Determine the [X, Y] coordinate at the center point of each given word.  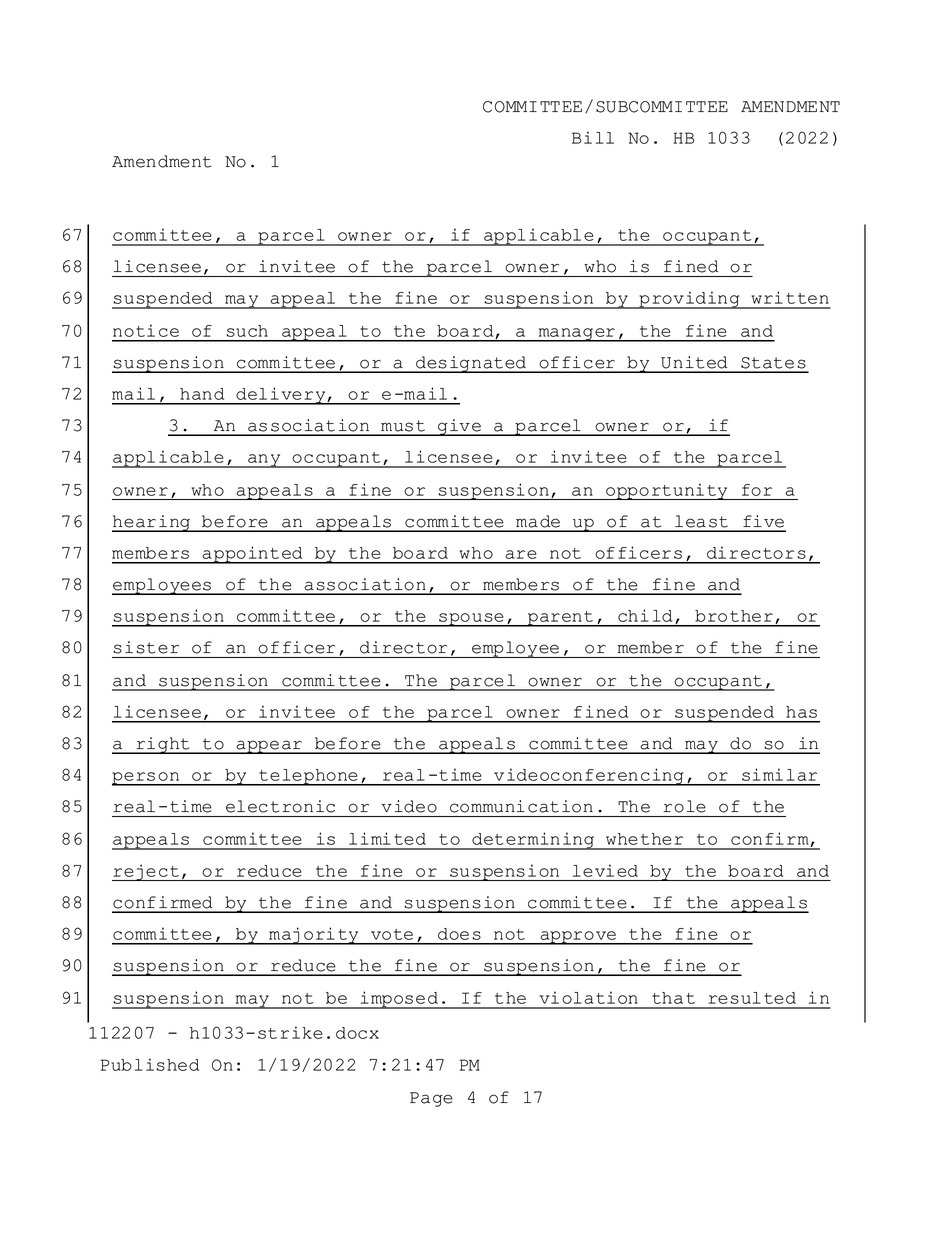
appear [269, 747]
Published [150, 1064]
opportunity [667, 491]
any [264, 461]
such [247, 331]
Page [431, 1099]
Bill [593, 137]
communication [521, 806]
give [459, 427]
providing [689, 300]
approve [578, 938]
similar [779, 774]
